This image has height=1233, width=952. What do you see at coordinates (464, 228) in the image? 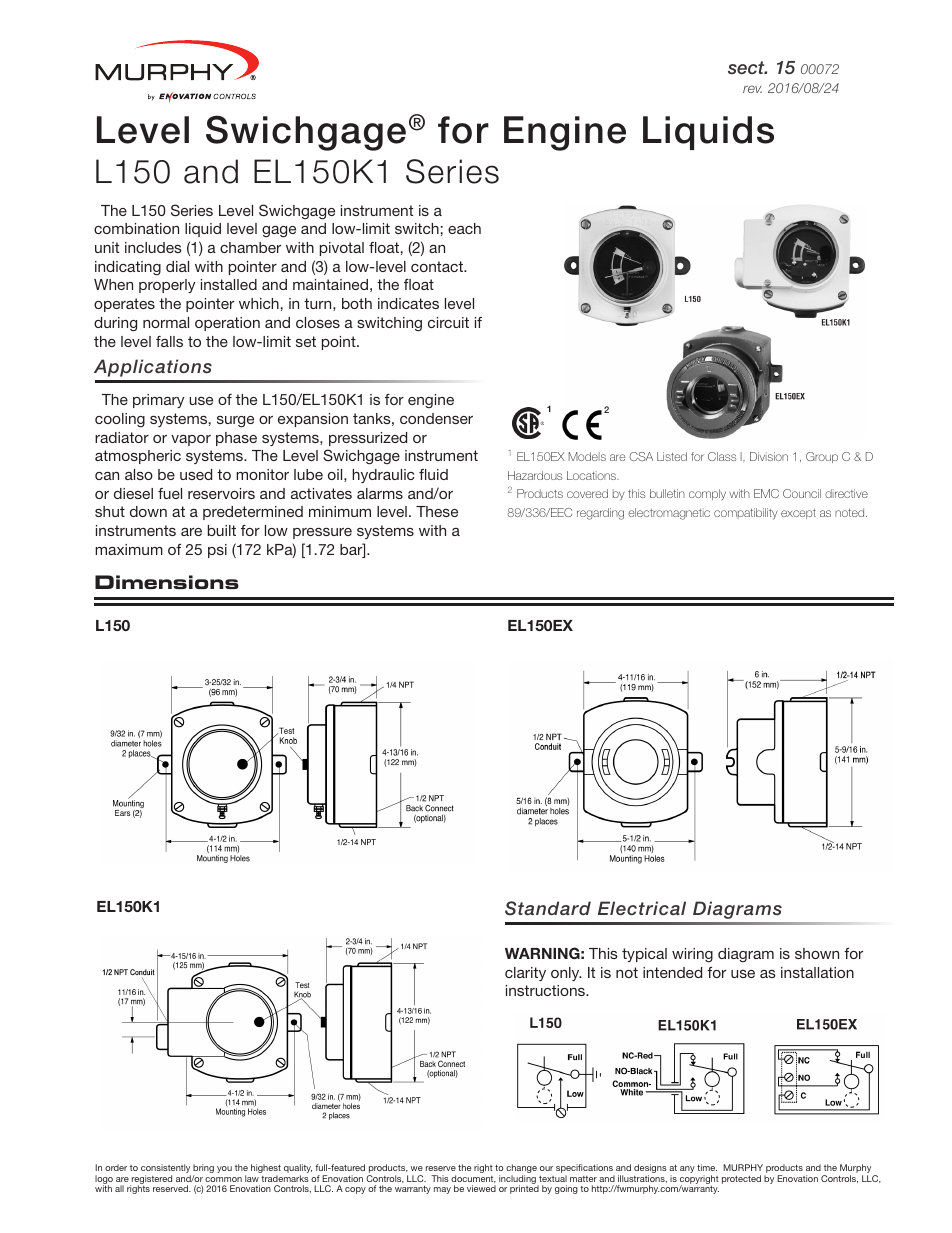
I see `each` at bounding box center [464, 228].
